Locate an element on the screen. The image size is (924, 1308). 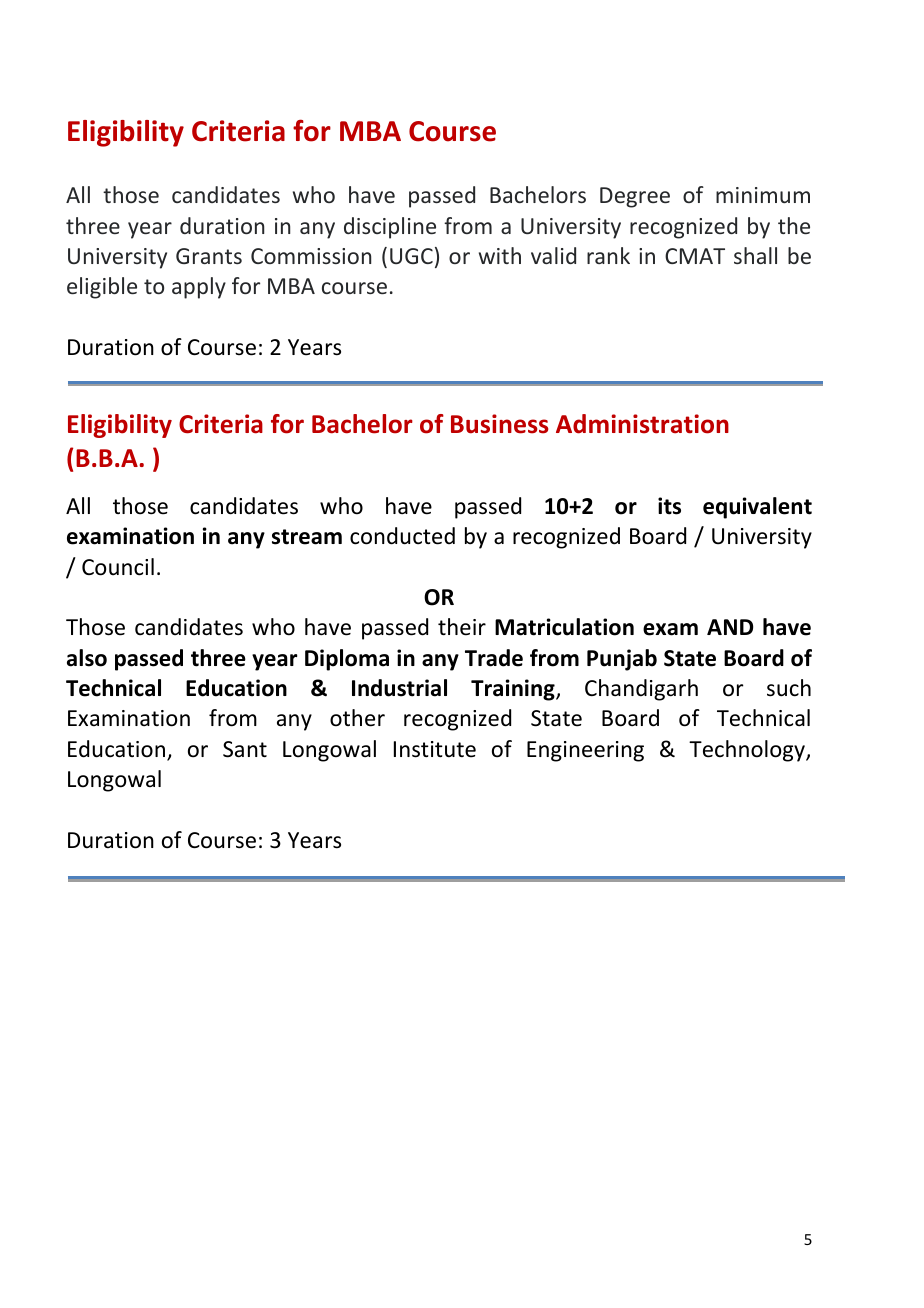
stream is located at coordinates (307, 537).
